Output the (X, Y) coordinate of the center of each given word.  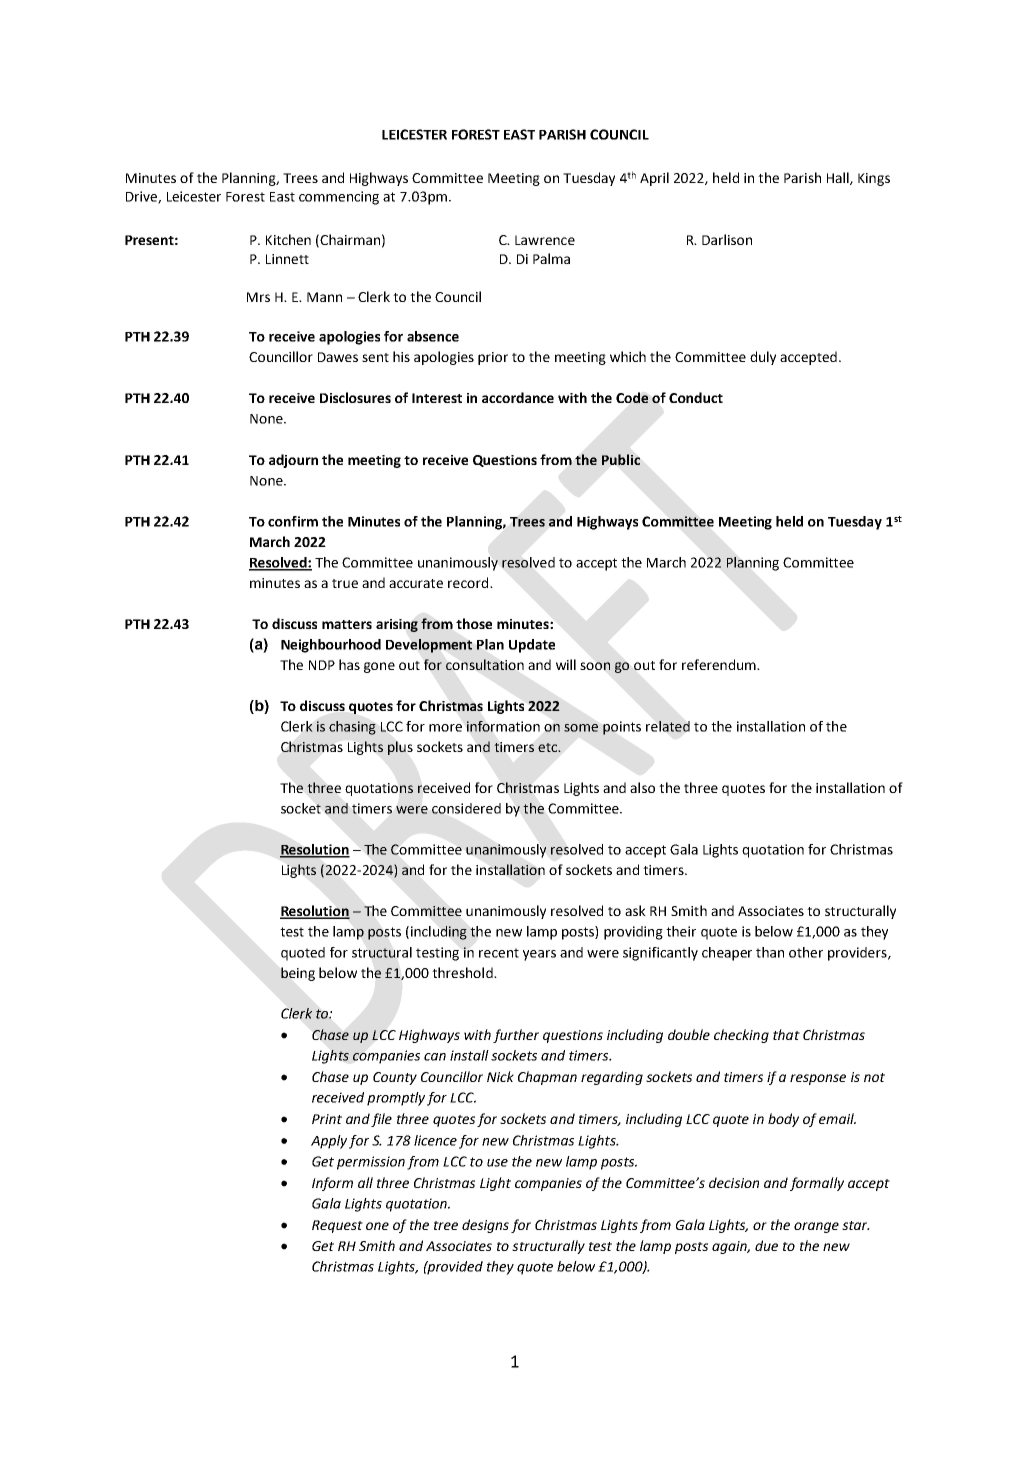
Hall (839, 178)
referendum (720, 664)
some (581, 728)
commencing (339, 198)
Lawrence (545, 240)
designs (485, 1226)
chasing (352, 728)
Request (337, 1226)
